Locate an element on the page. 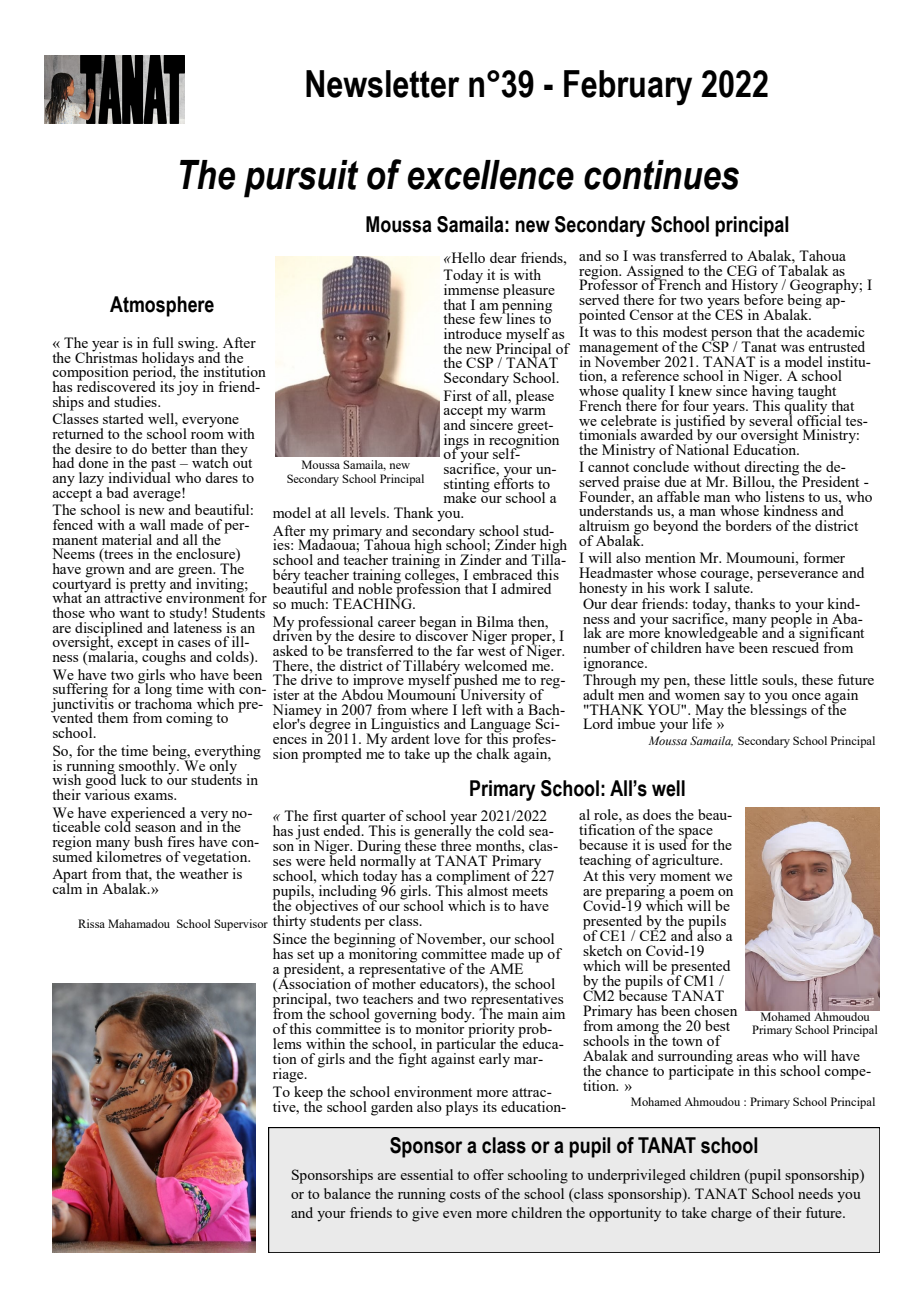 The width and height of the image is (924, 1308). directing is located at coordinates (771, 469).
